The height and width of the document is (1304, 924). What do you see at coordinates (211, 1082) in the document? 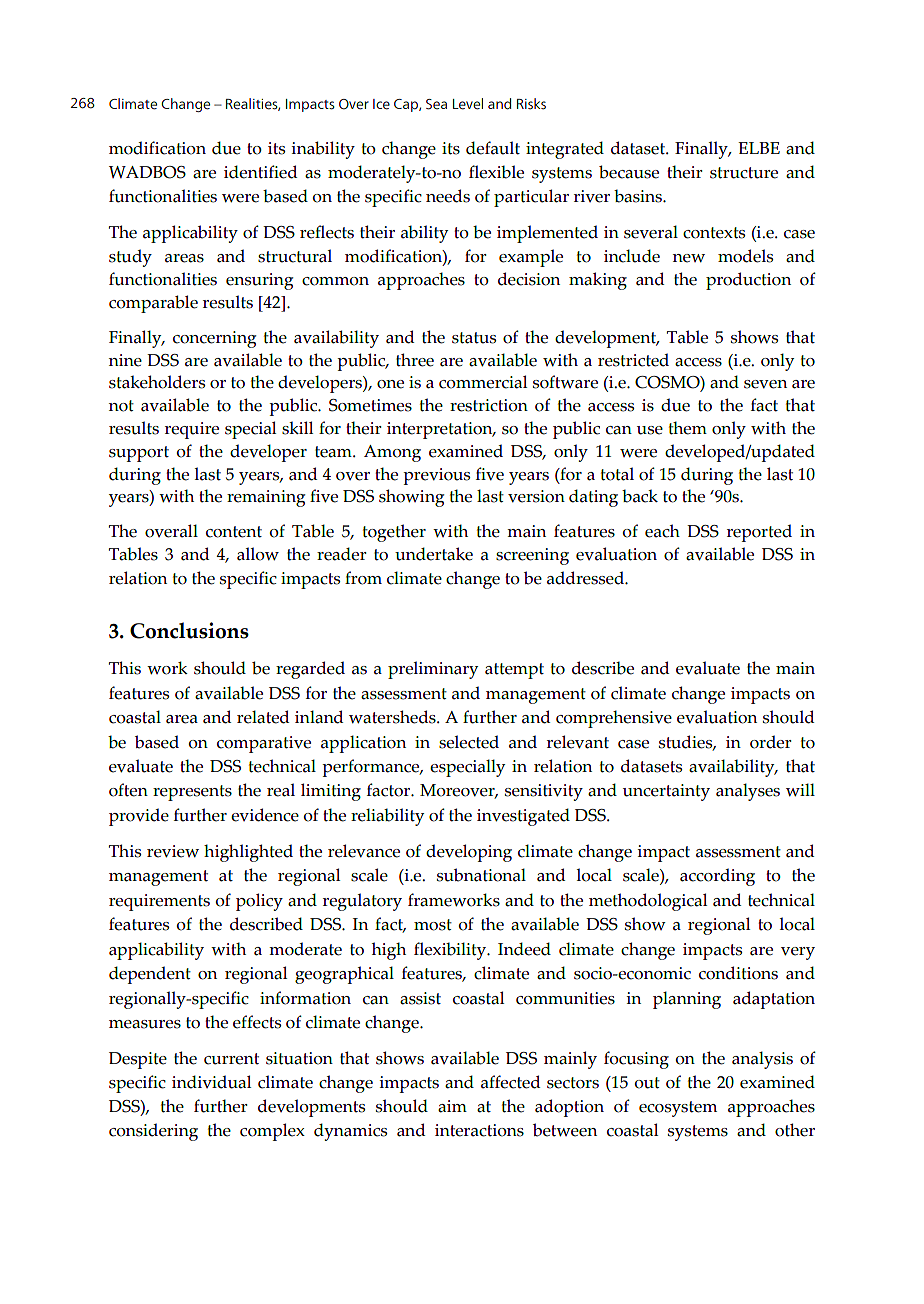
I see `individual` at bounding box center [211, 1082].
